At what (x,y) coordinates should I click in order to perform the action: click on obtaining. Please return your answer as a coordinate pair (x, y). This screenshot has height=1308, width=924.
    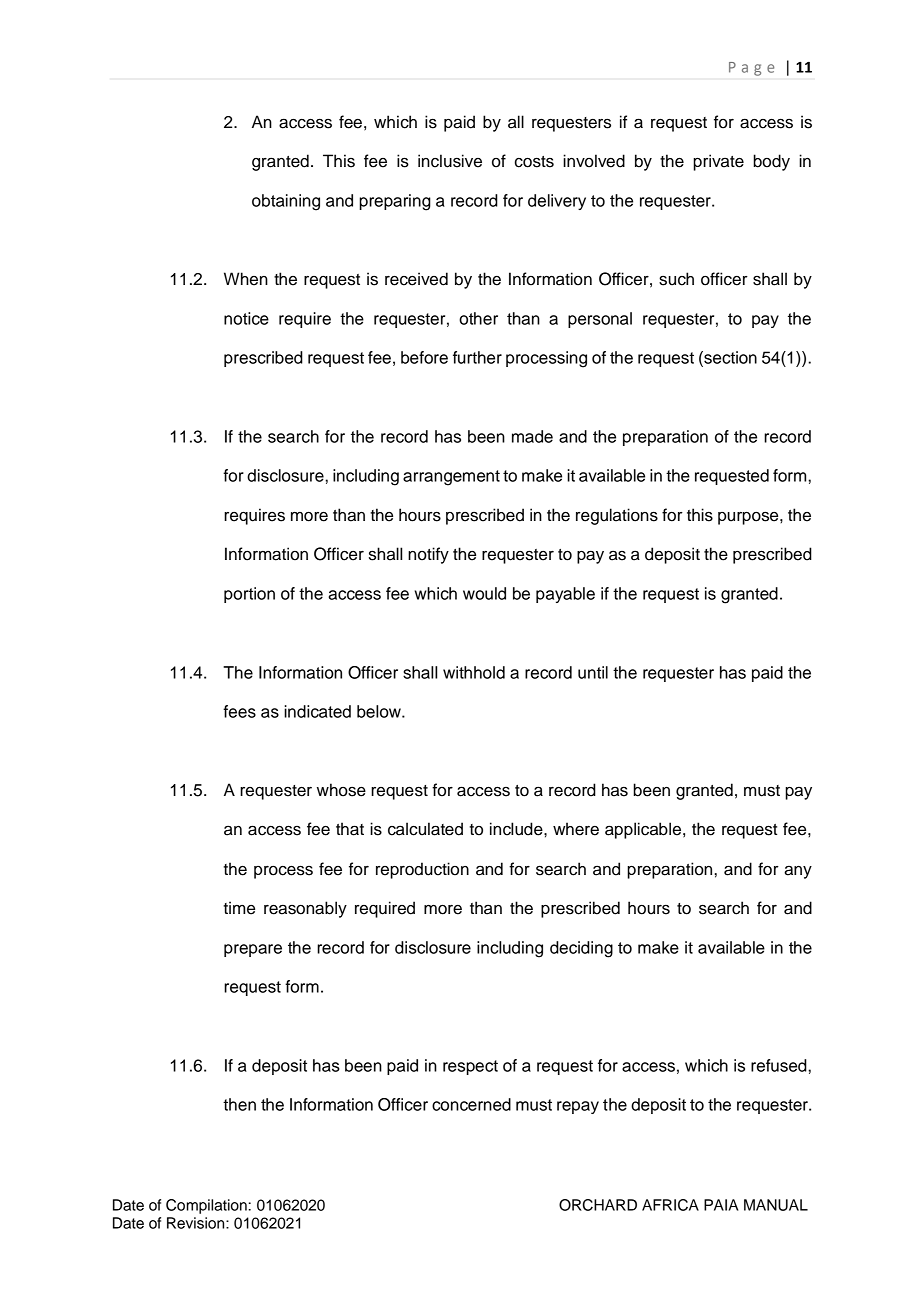
    Looking at the image, I should click on (286, 202).
